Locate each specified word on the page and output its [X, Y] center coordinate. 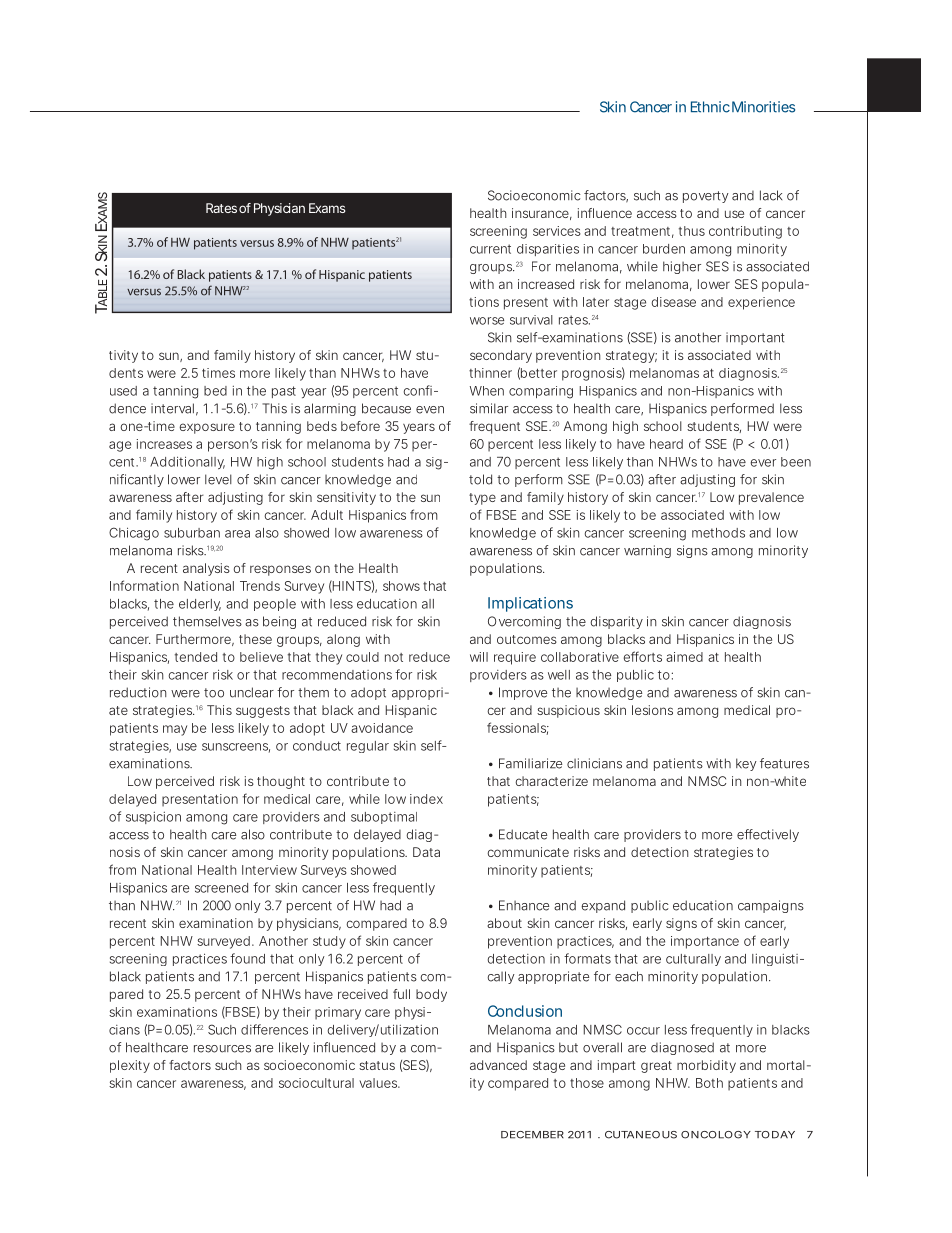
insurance [540, 213]
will [479, 657]
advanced [498, 1065]
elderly [200, 605]
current [490, 249]
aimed [684, 657]
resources [222, 1049]
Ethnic [710, 107]
